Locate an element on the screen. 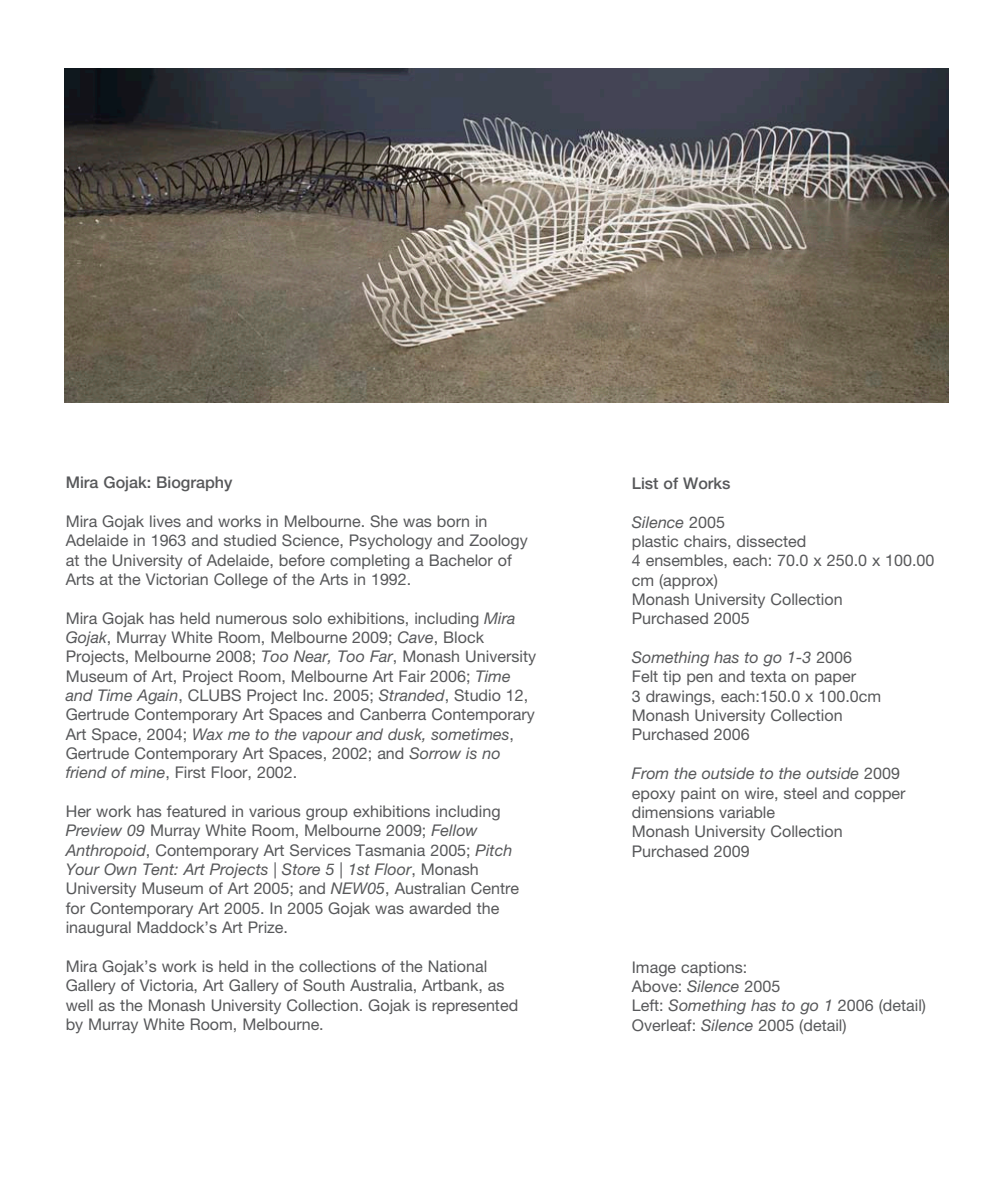 Image resolution: width=1008 pixels, height=1187 pixels. From is located at coordinates (650, 773).
